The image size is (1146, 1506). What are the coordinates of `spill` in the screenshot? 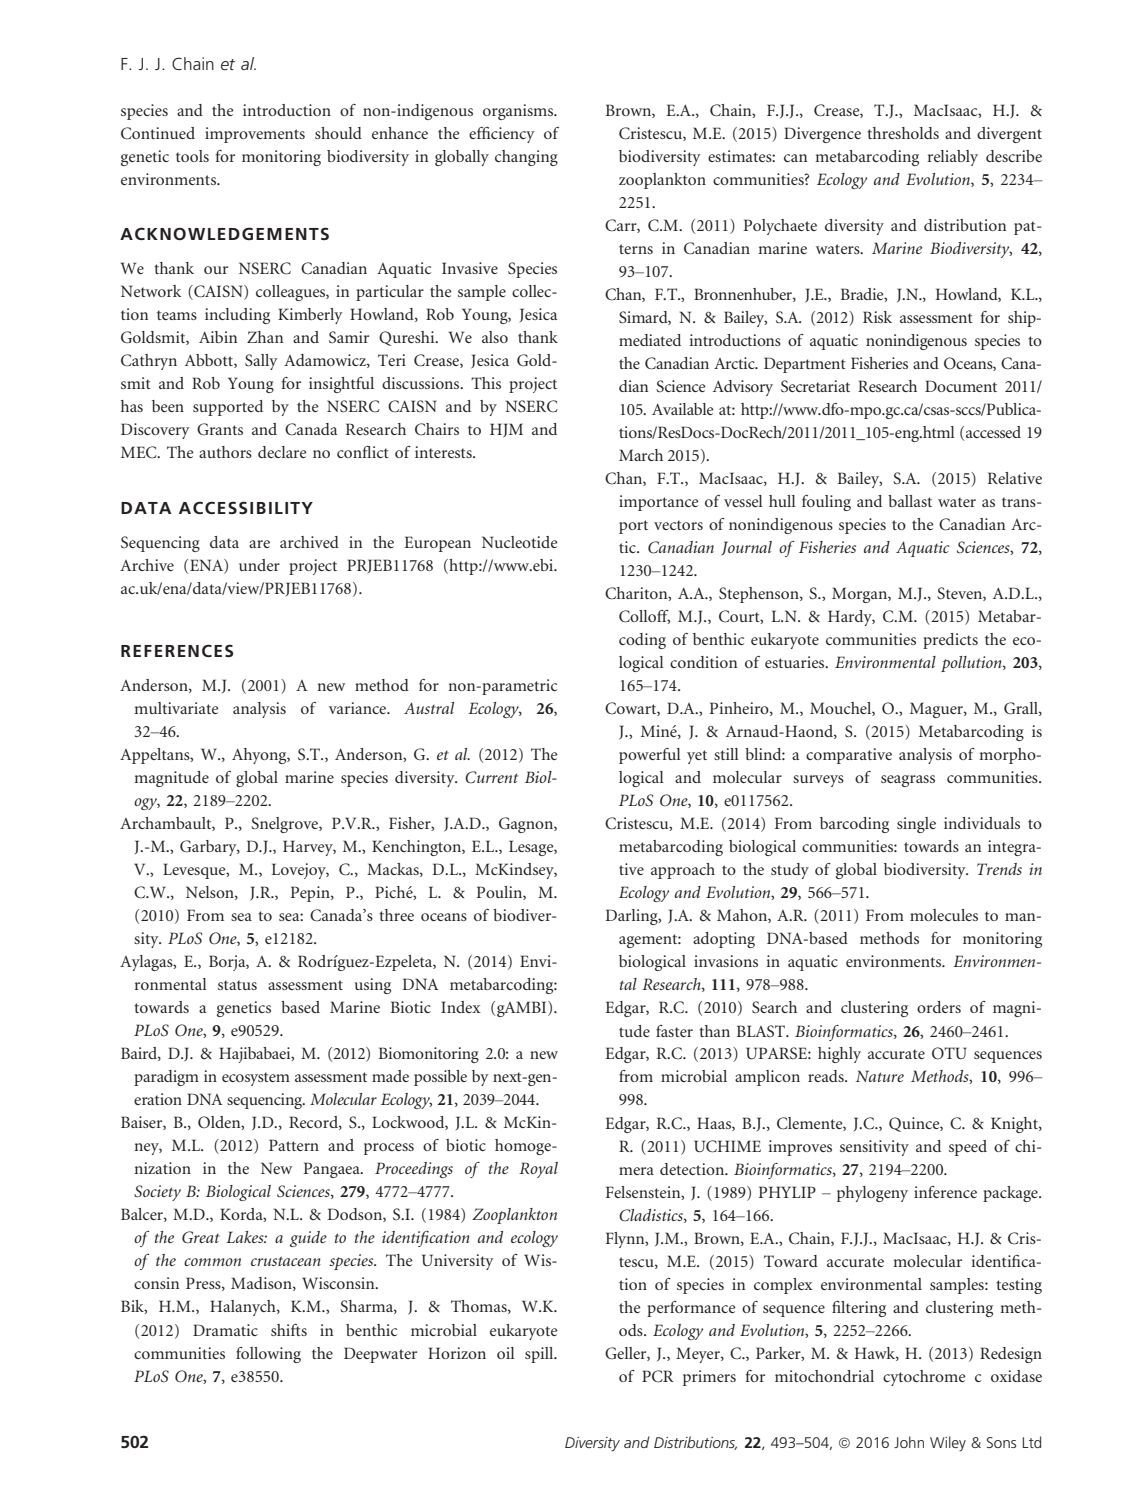 It's located at (540, 1355).
